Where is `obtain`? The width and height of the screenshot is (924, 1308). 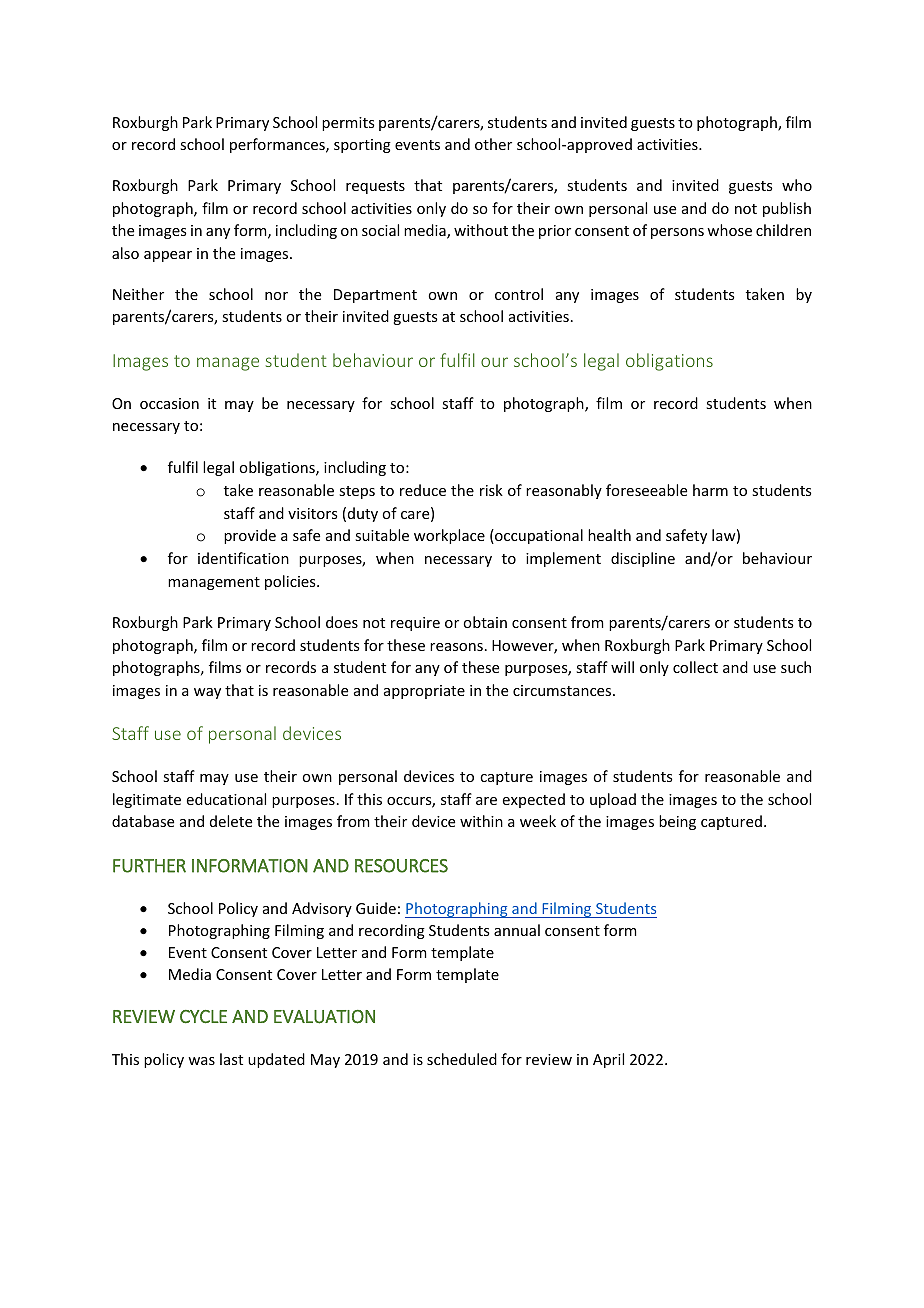 obtain is located at coordinates (485, 622).
